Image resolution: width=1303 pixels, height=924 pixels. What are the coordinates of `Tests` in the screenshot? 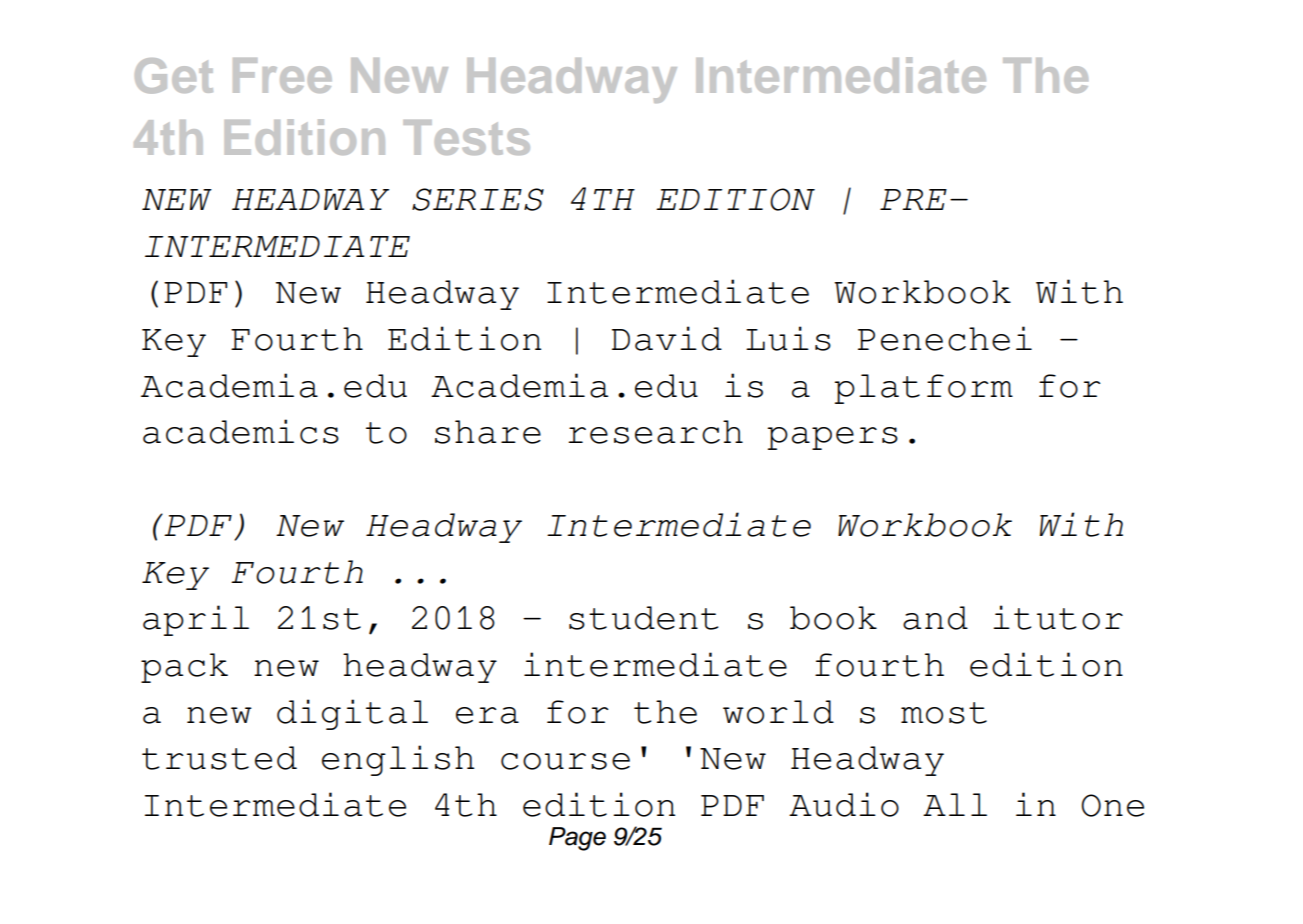 It's located at (466, 137).
